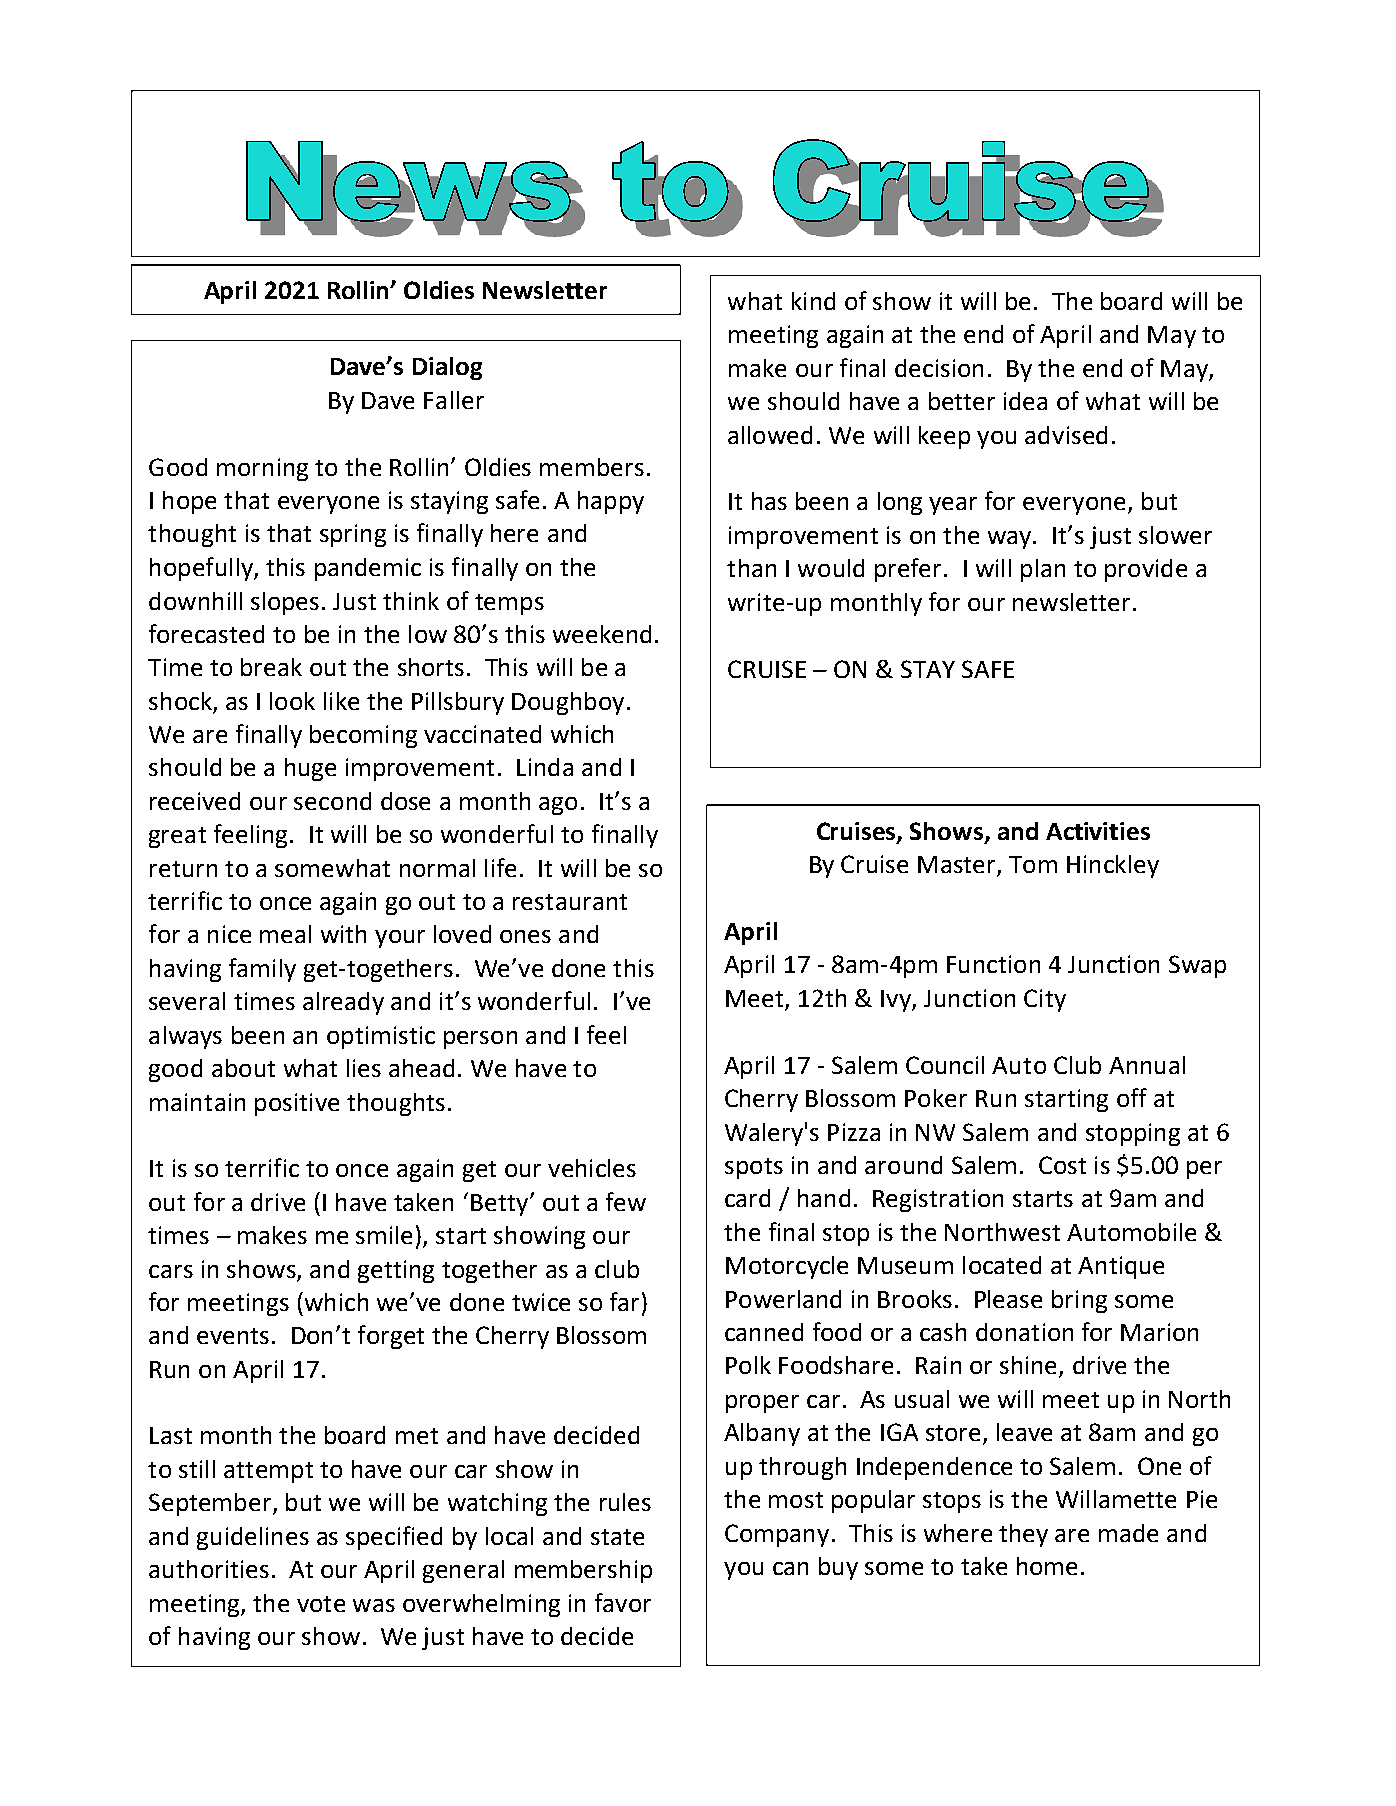 The image size is (1396, 1806). Describe the element at coordinates (813, 301) in the image. I see `kind` at that location.
